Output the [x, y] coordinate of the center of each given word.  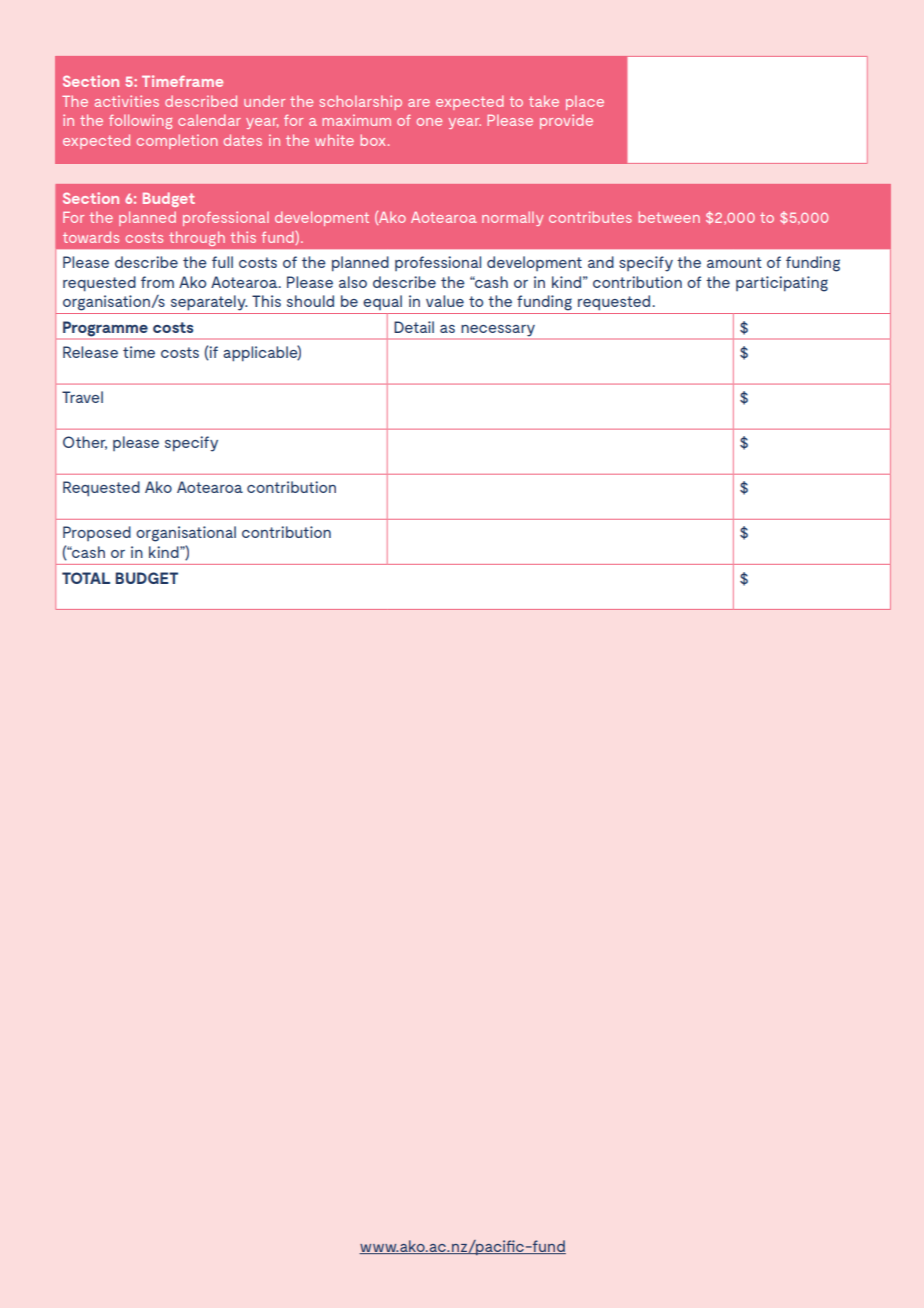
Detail [414, 327]
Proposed [97, 533]
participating [782, 284]
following [140, 121]
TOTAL [86, 578]
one [429, 122]
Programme [105, 330]
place [585, 102]
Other [85, 443]
